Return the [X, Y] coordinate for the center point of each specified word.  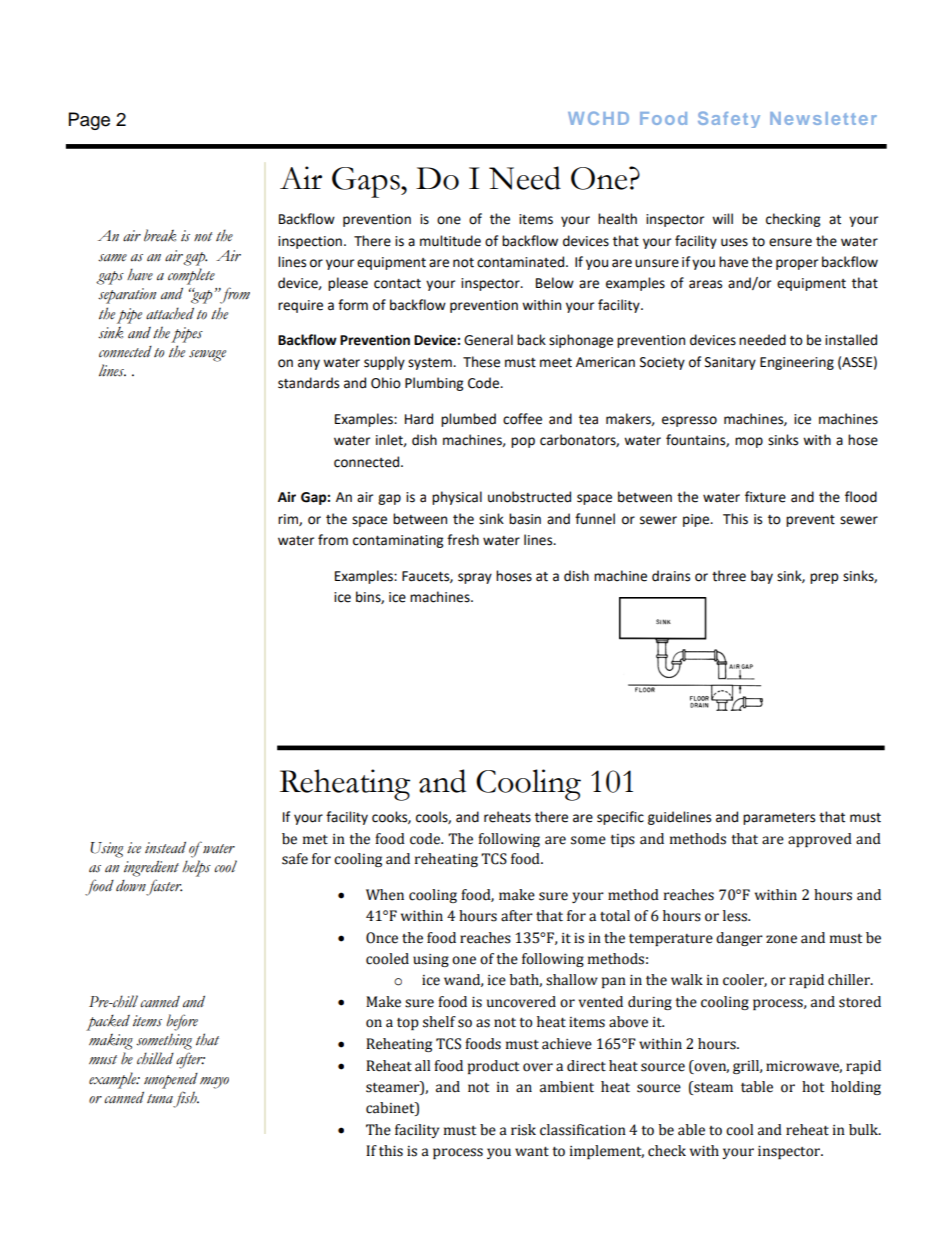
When [385, 895]
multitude [450, 241]
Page [89, 121]
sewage [207, 356]
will [722, 218]
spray [475, 578]
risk [523, 1130]
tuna [160, 1098]
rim [289, 520]
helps [196, 868]
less [736, 916]
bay [762, 577]
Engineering [797, 363]
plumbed [468, 420]
